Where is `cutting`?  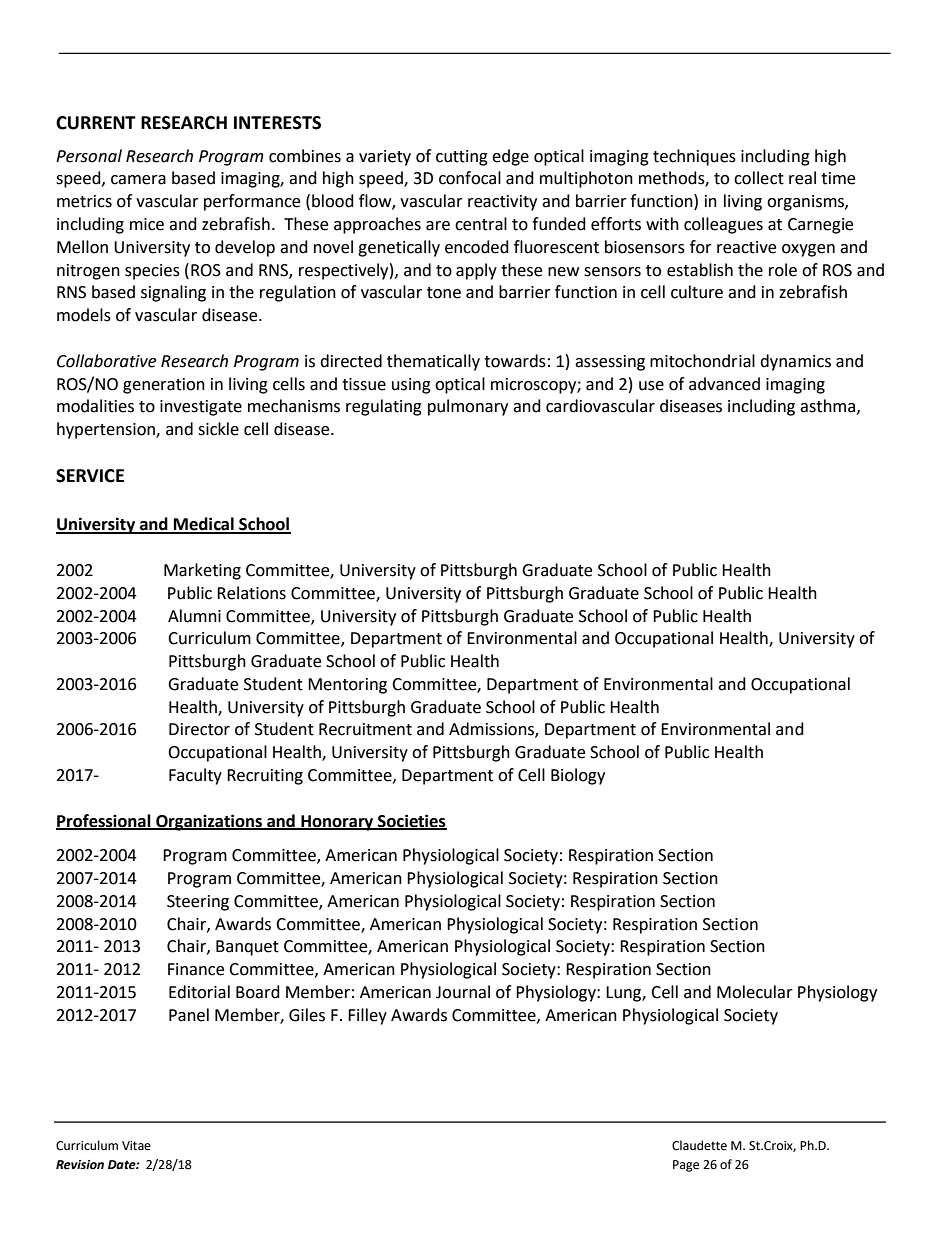
cutting is located at coordinates (462, 158).
